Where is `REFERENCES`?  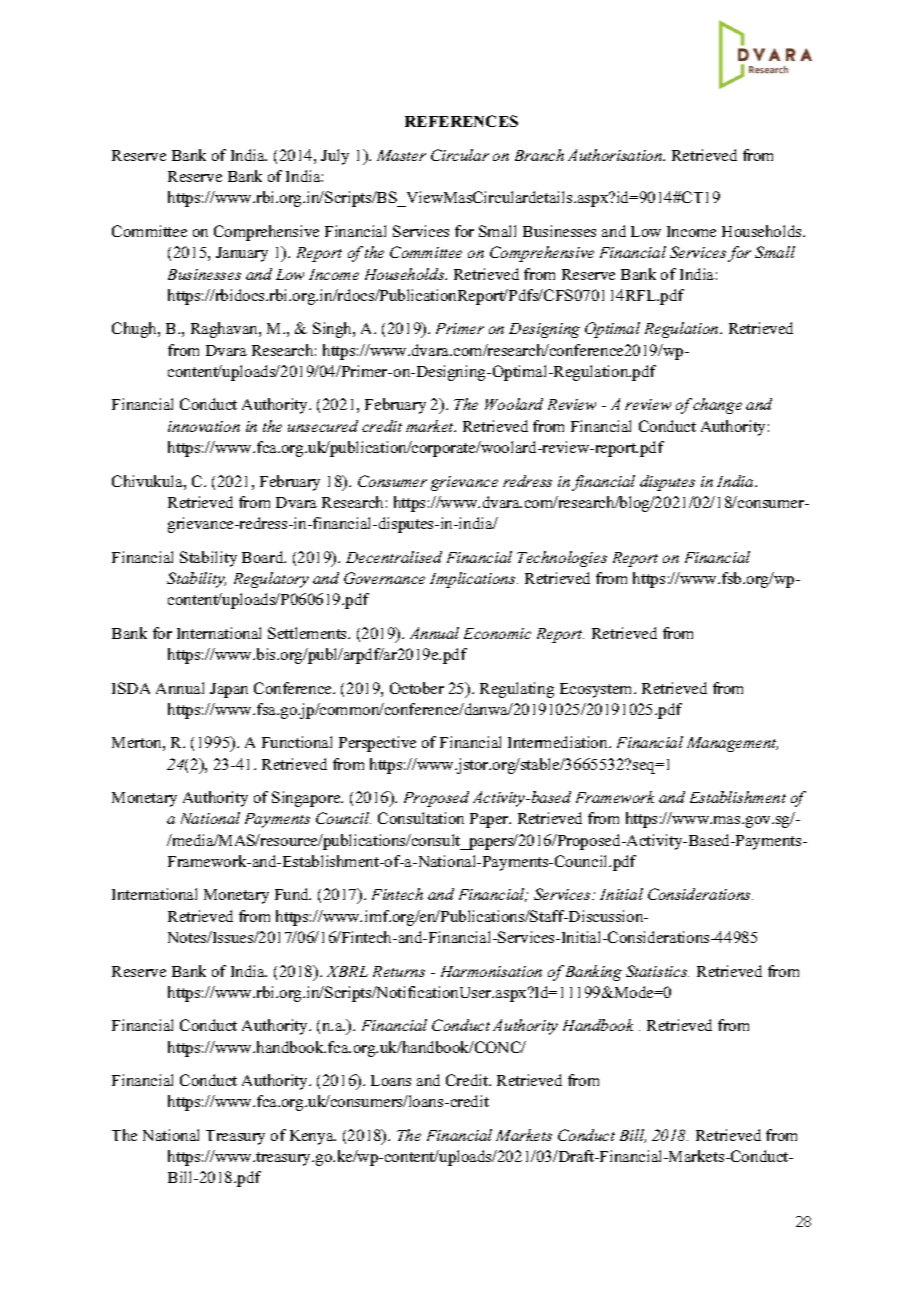 REFERENCES is located at coordinates (461, 121).
